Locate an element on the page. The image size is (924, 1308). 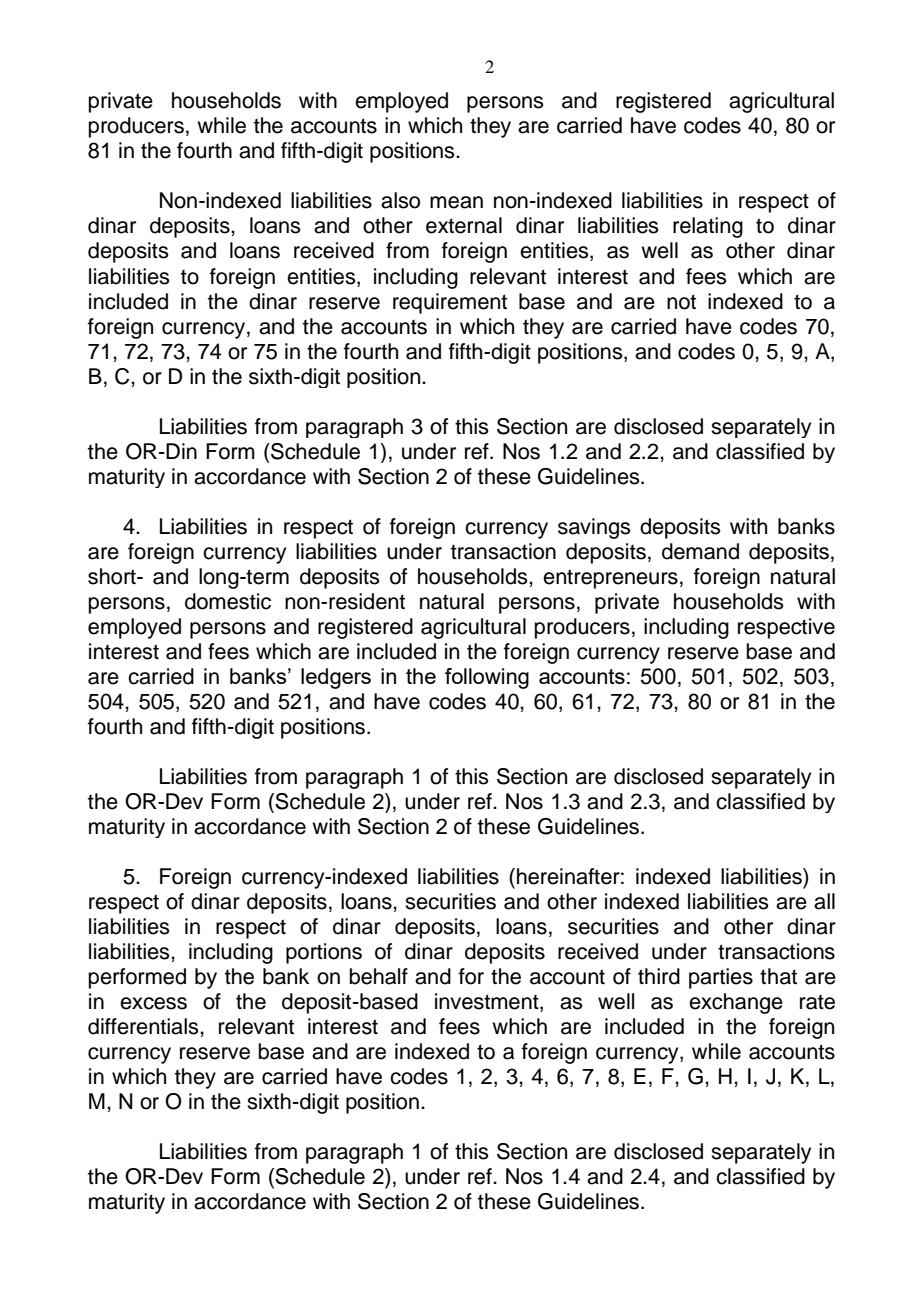
relating is located at coordinates (708, 227).
